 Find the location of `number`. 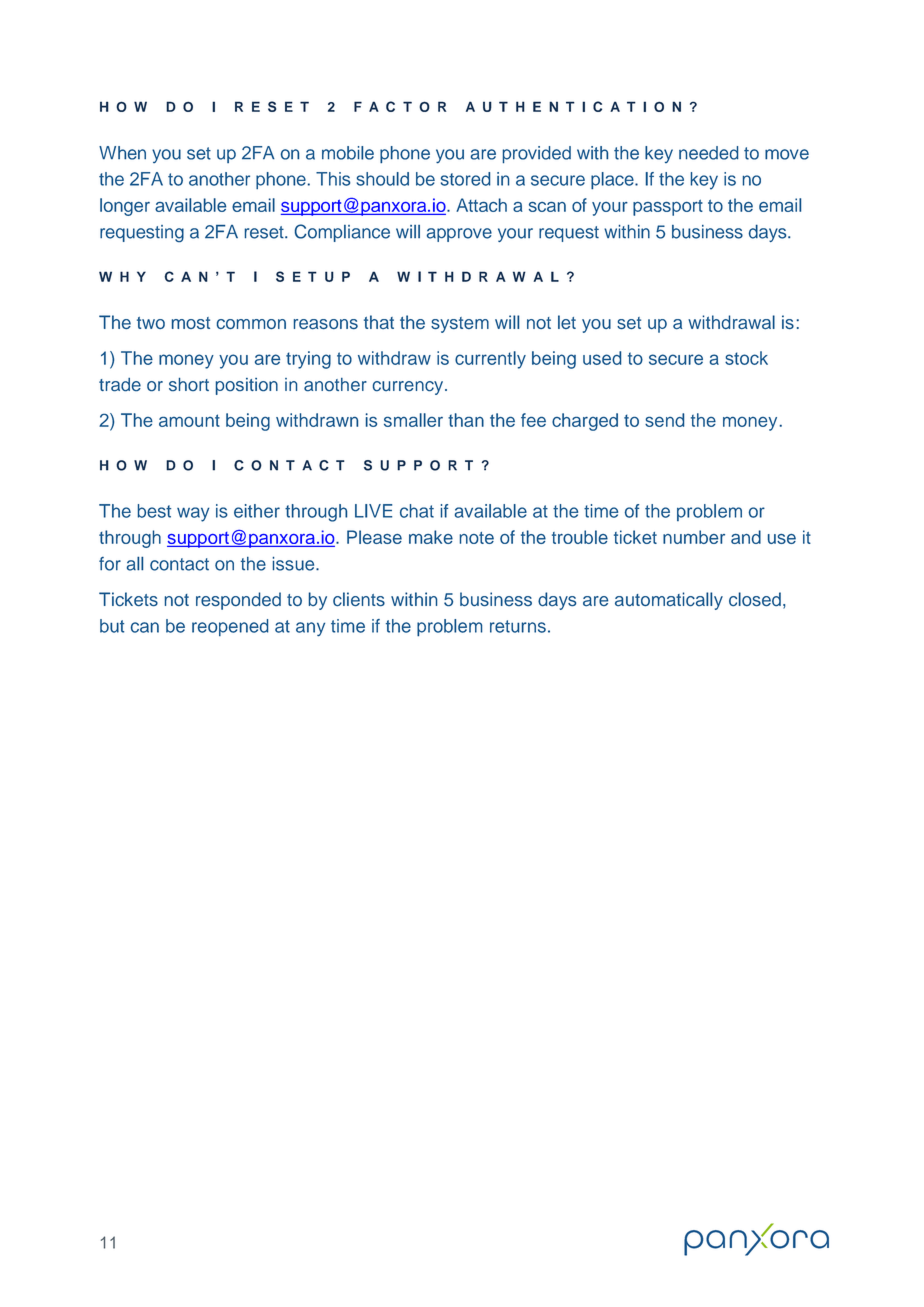

number is located at coordinates (694, 537).
